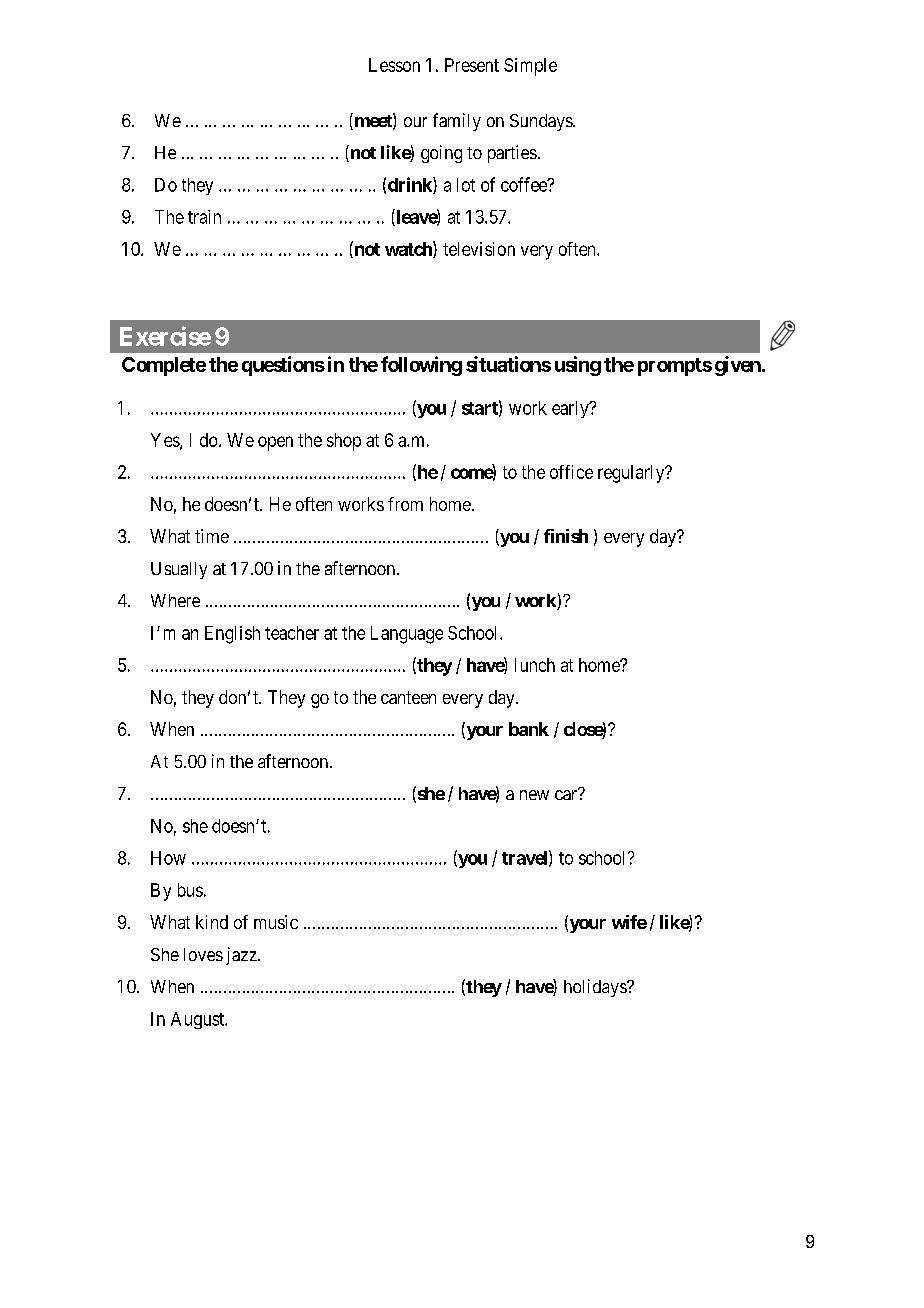  What do you see at coordinates (529, 729) in the screenshot?
I see `bank` at bounding box center [529, 729].
